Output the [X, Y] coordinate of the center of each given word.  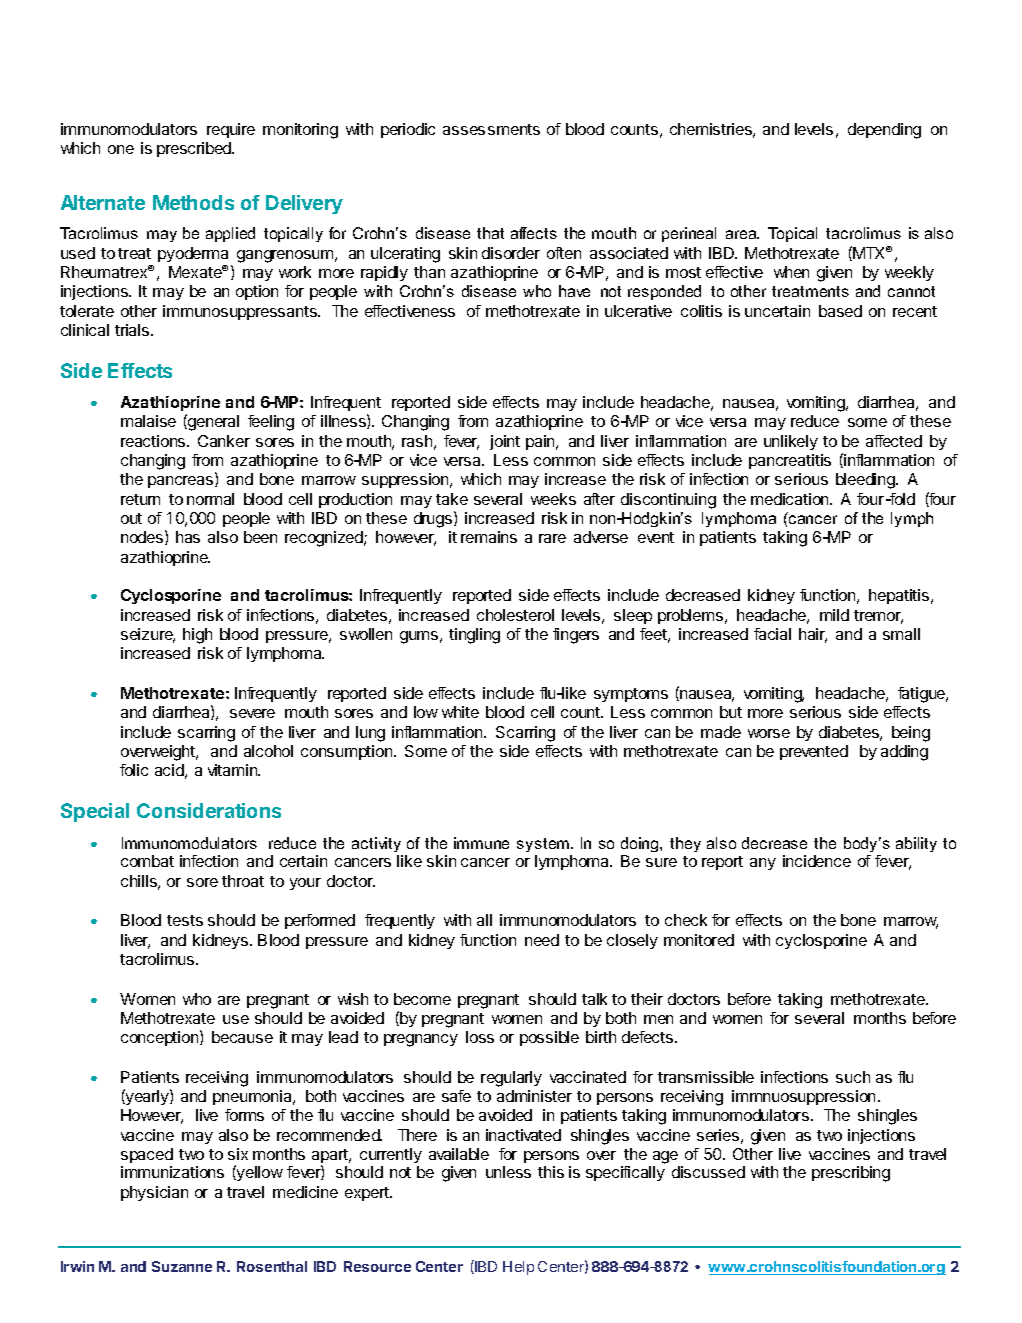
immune [481, 843]
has [188, 537]
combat [147, 861]
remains [489, 537]
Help [518, 1268]
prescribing [851, 1174]
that [490, 233]
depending [884, 131]
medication [791, 499]
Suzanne [182, 1266]
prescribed [195, 149]
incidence [817, 861]
